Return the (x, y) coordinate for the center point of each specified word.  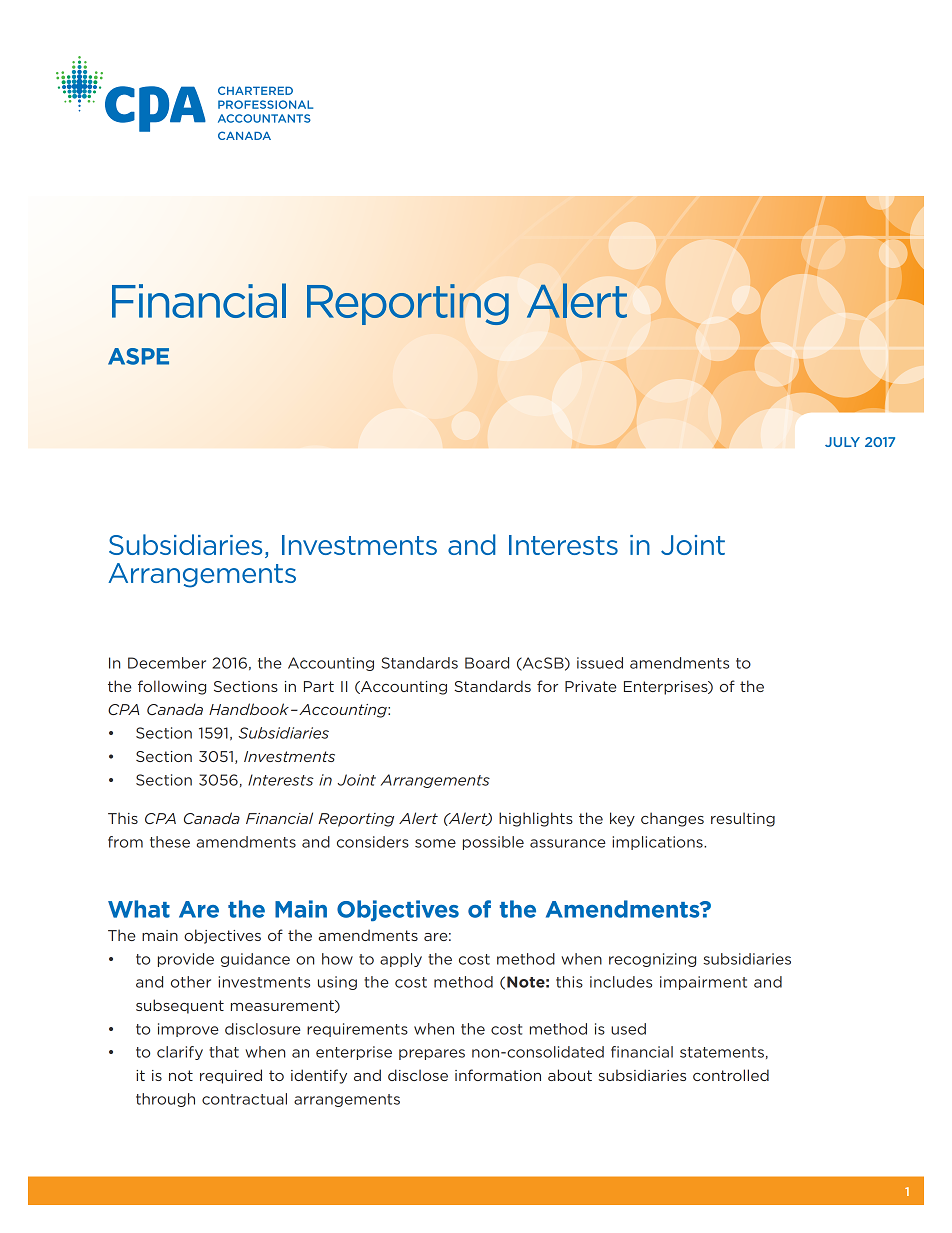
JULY (842, 442)
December (167, 663)
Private (591, 686)
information (498, 1075)
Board (487, 663)
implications (658, 843)
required (231, 1076)
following (172, 687)
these (170, 842)
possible (493, 843)
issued (600, 663)
